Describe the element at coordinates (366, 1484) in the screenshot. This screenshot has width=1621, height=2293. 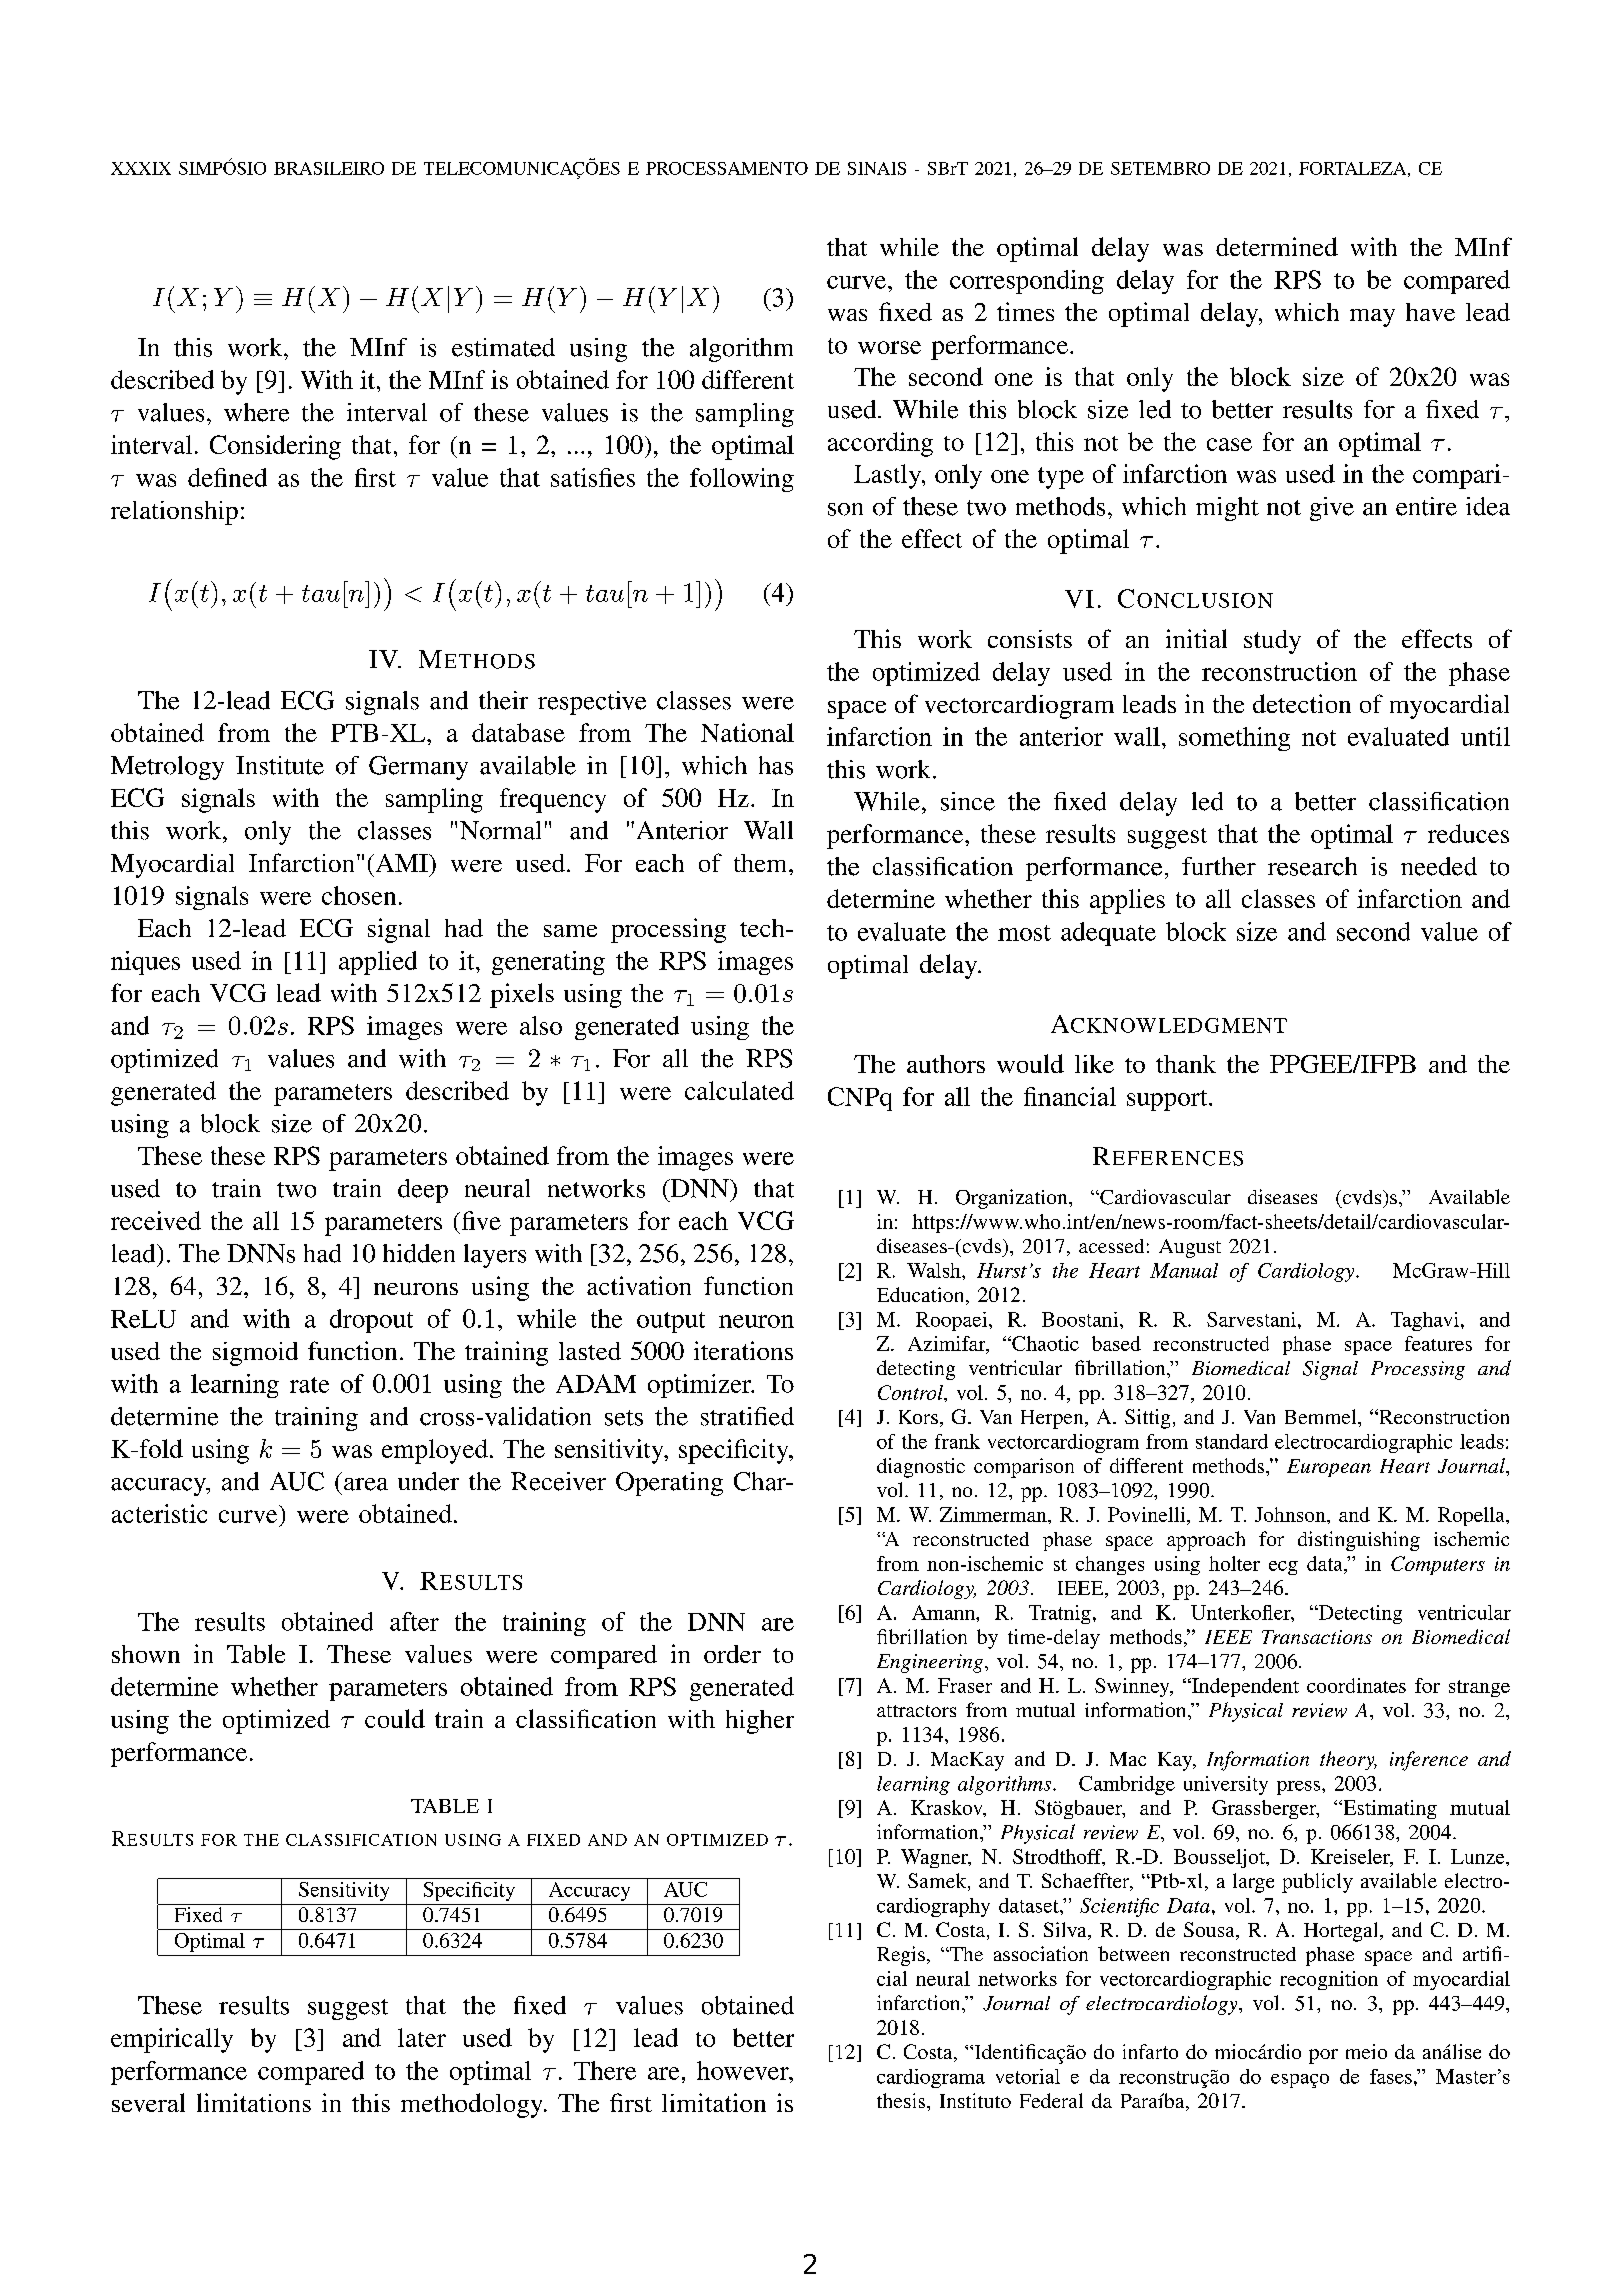
I see `area` at that location.
